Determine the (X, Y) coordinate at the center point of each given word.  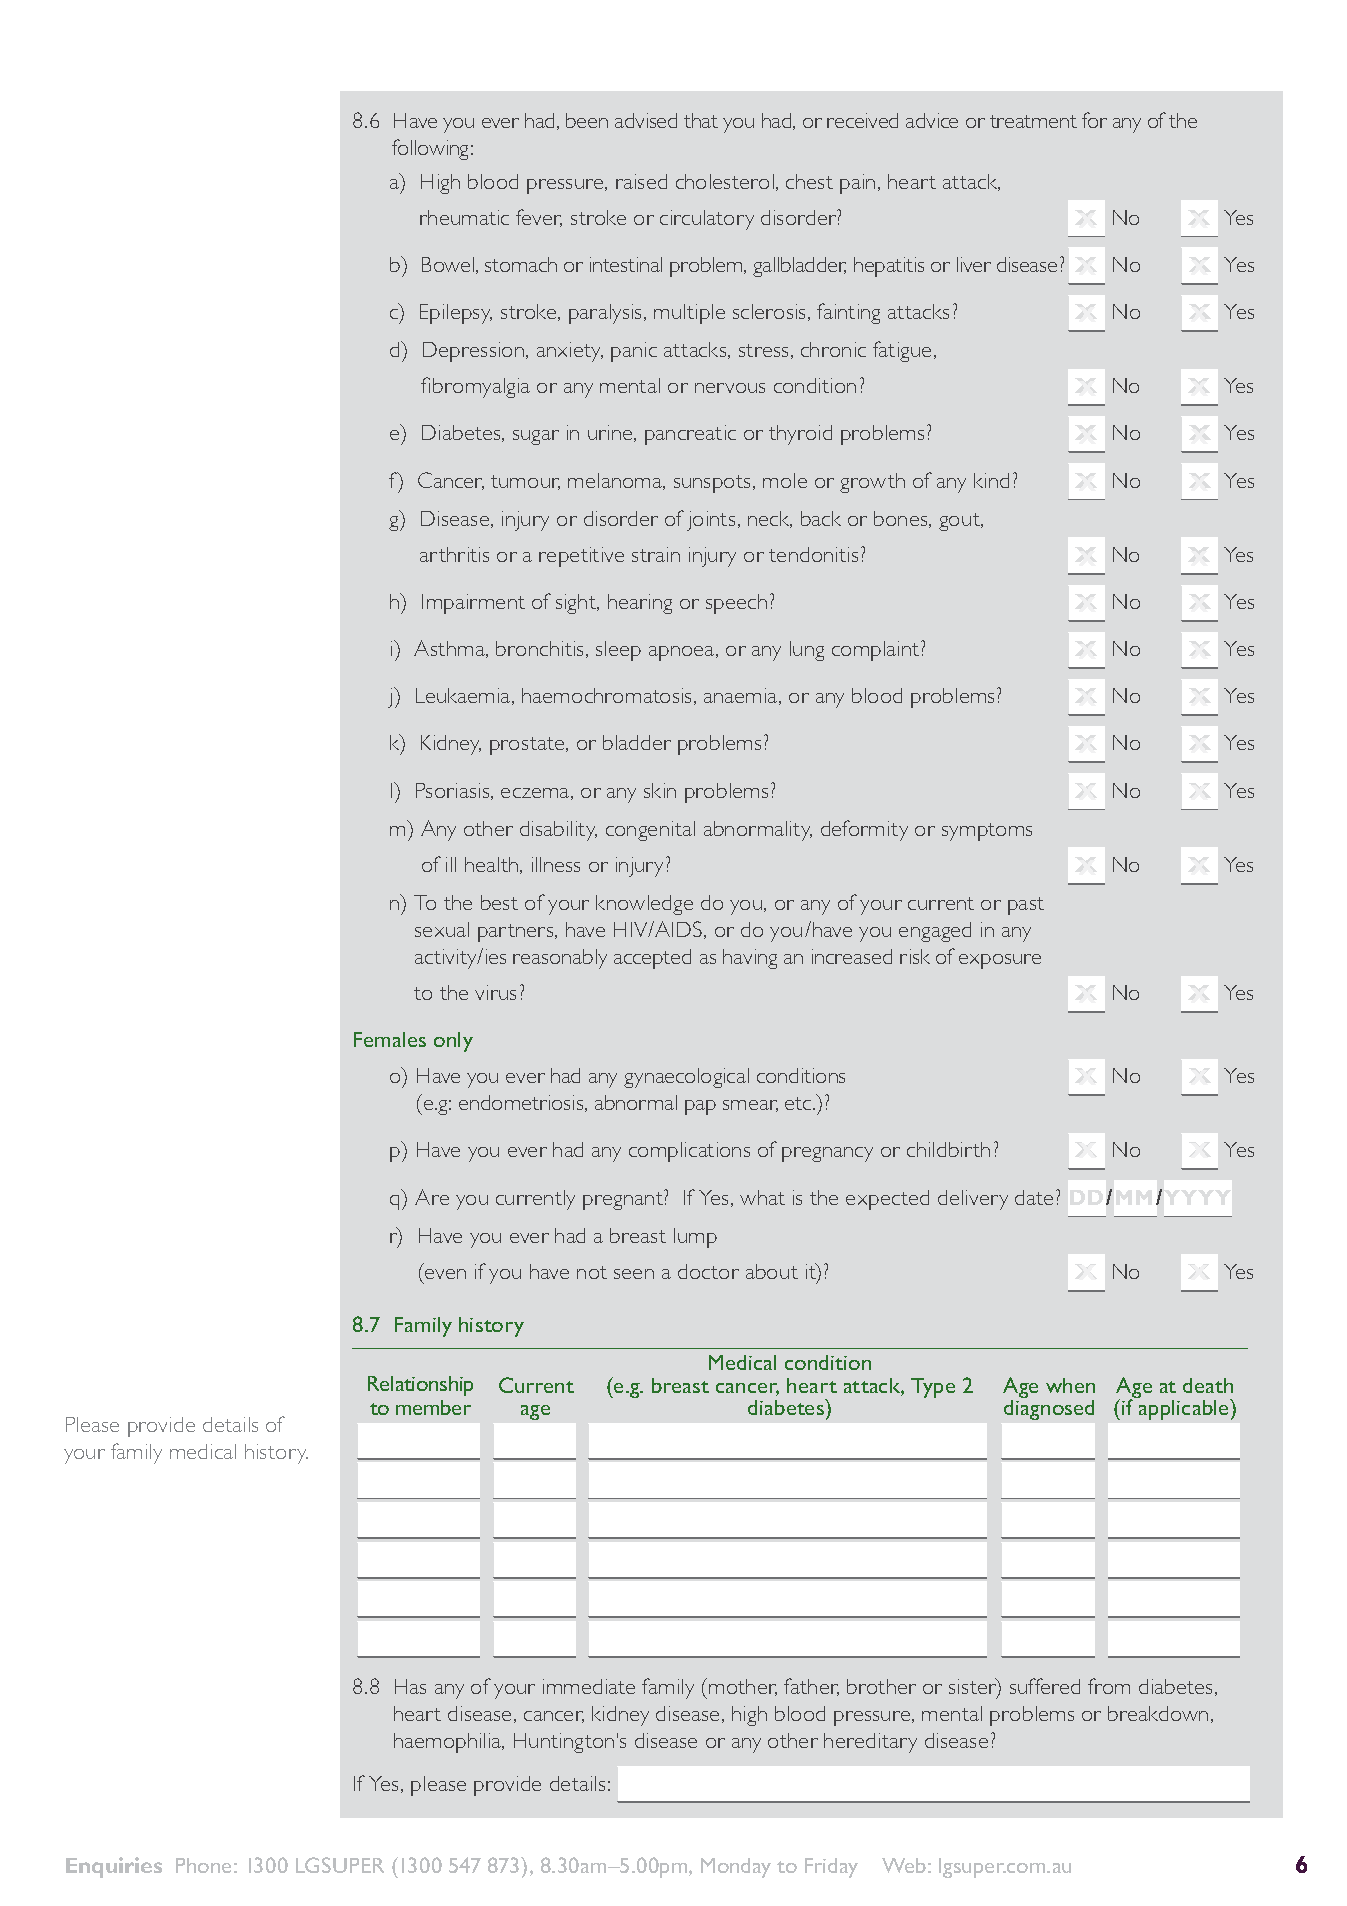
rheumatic (464, 217)
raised (641, 181)
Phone (203, 1865)
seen (634, 1274)
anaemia (742, 696)
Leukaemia (464, 696)
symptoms (987, 832)
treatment (1033, 121)
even (445, 1274)
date (1034, 1197)
